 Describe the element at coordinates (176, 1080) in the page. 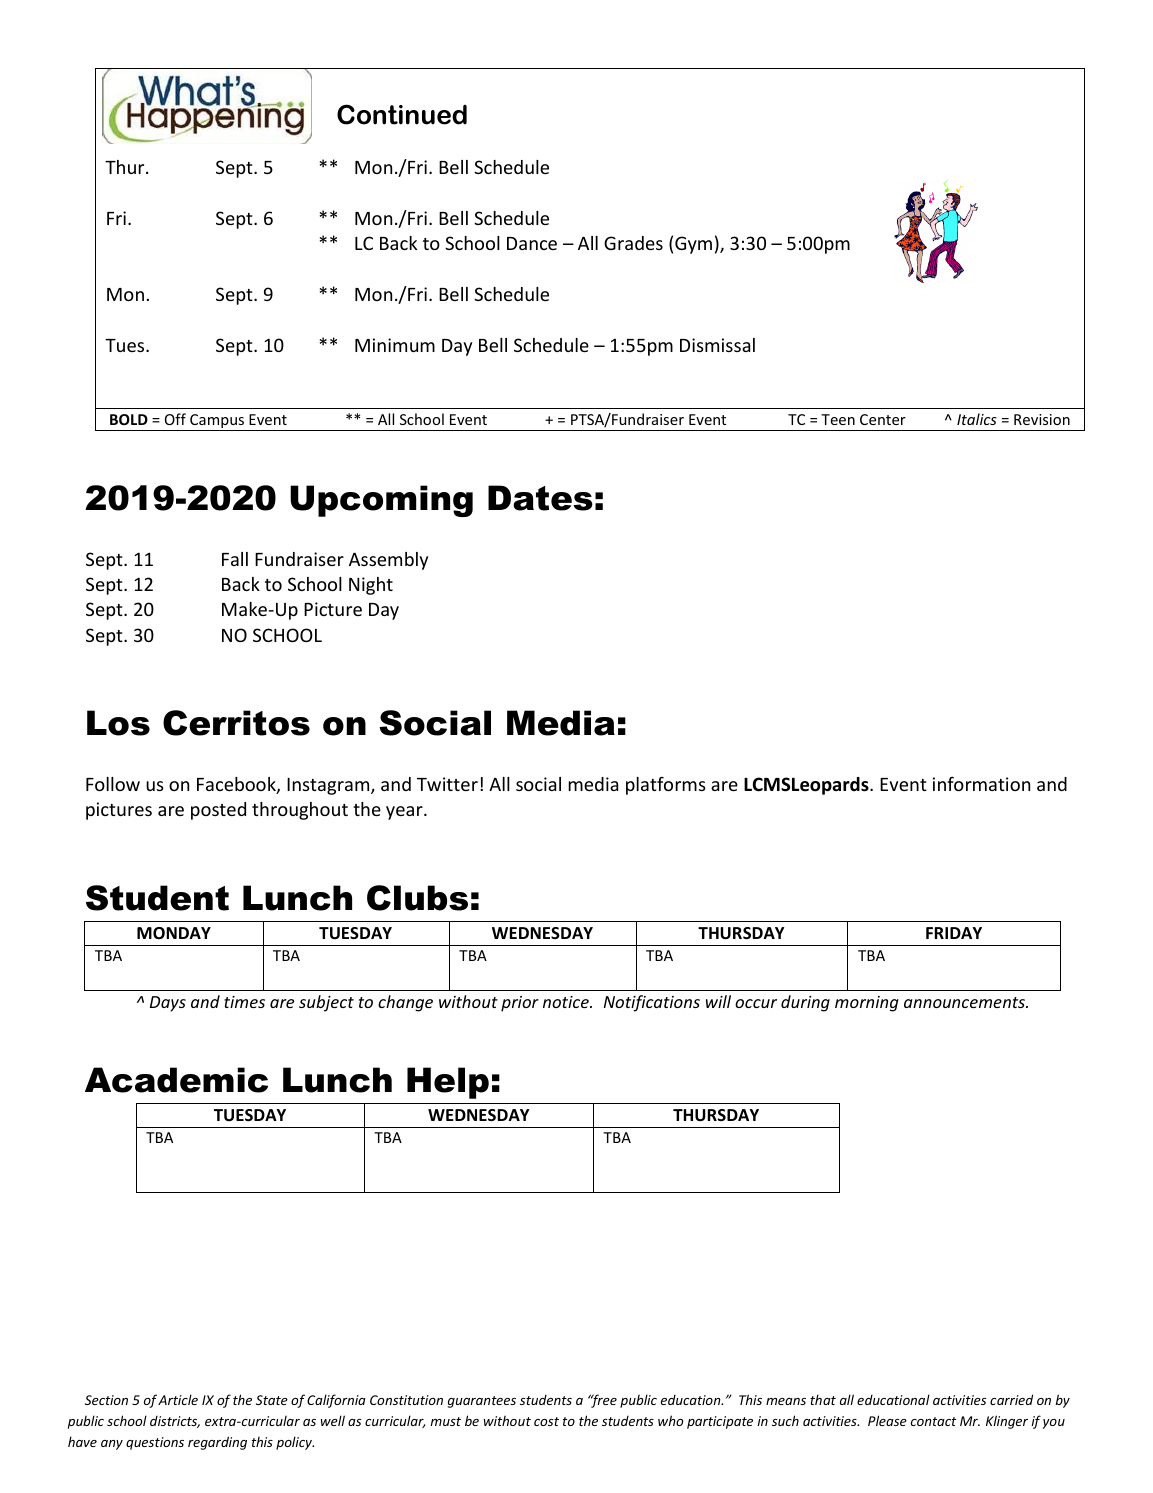

I see `Academic` at that location.
